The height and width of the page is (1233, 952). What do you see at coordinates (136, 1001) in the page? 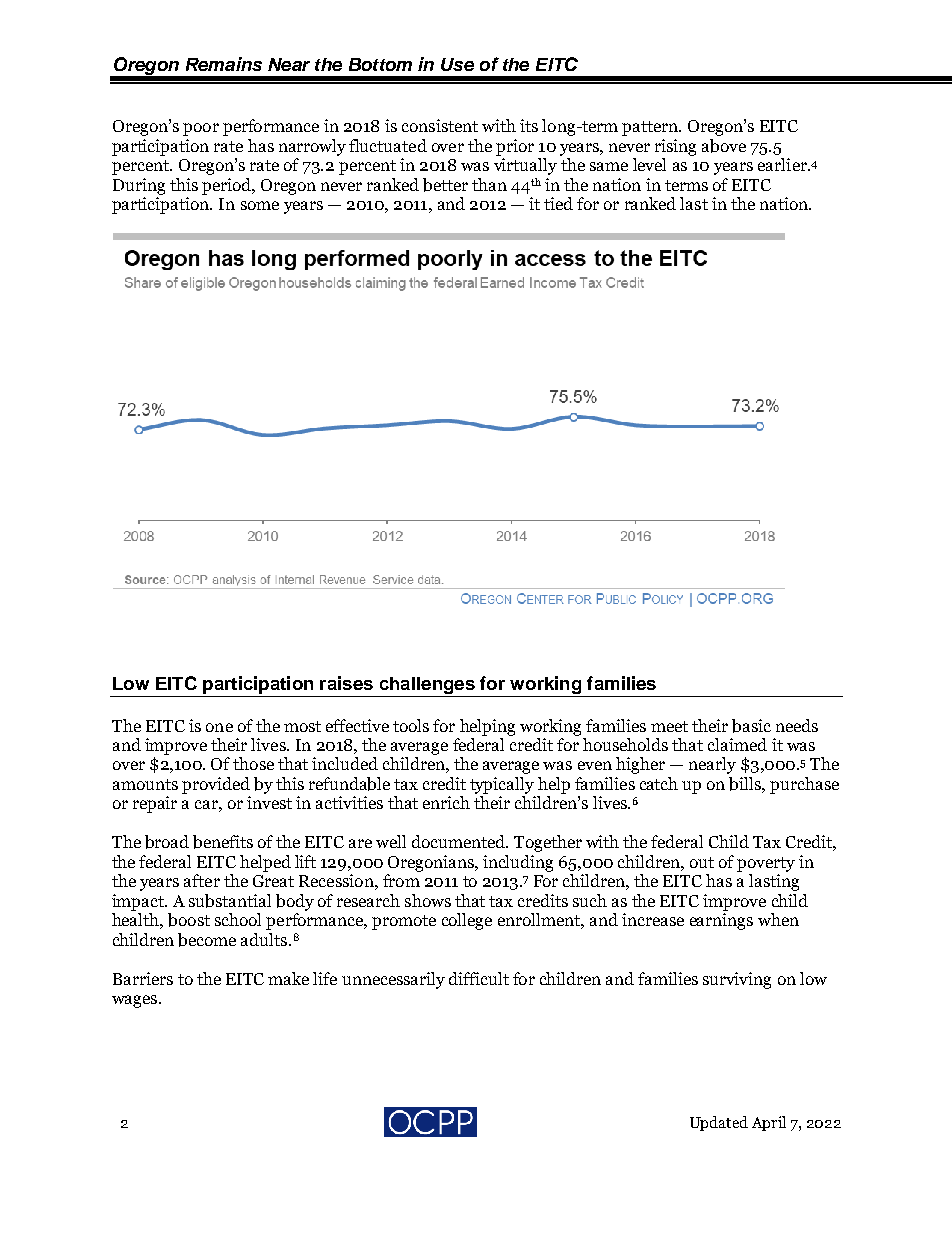
I see `wages` at bounding box center [136, 1001].
